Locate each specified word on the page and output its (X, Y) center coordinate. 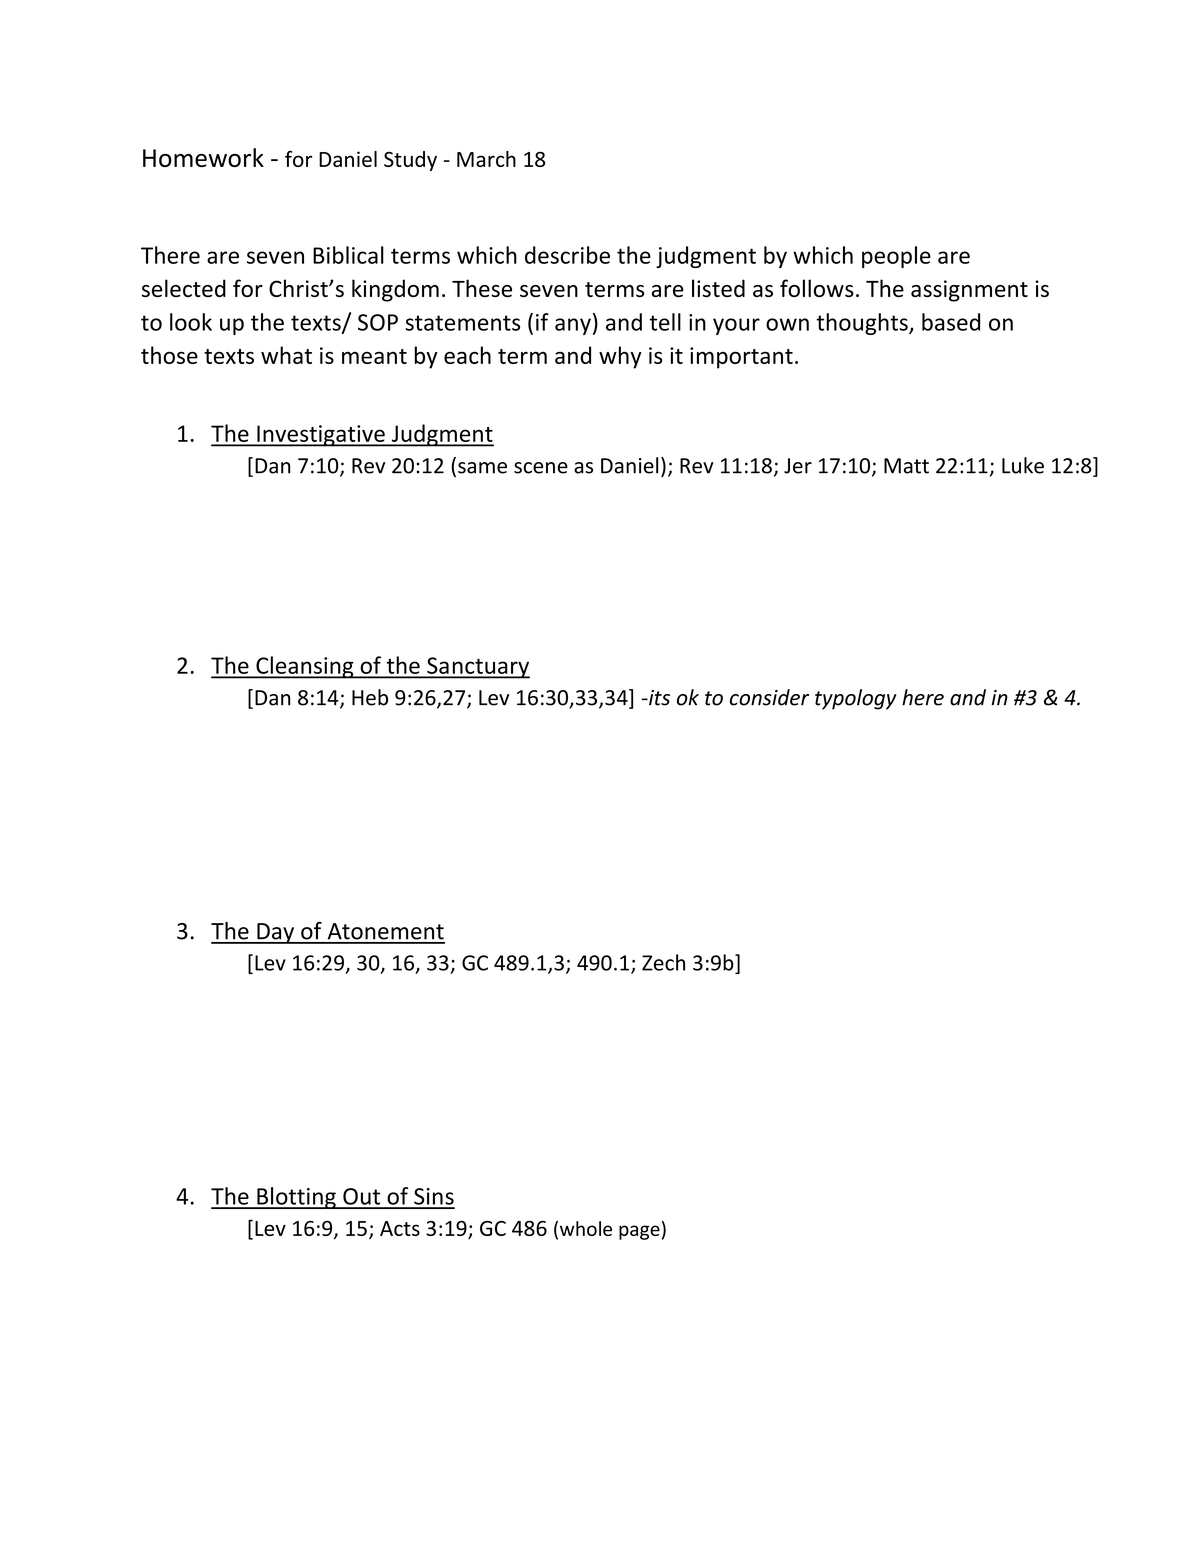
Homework (203, 157)
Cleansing (305, 667)
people (896, 257)
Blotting (296, 1198)
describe (567, 255)
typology (856, 699)
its (658, 698)
